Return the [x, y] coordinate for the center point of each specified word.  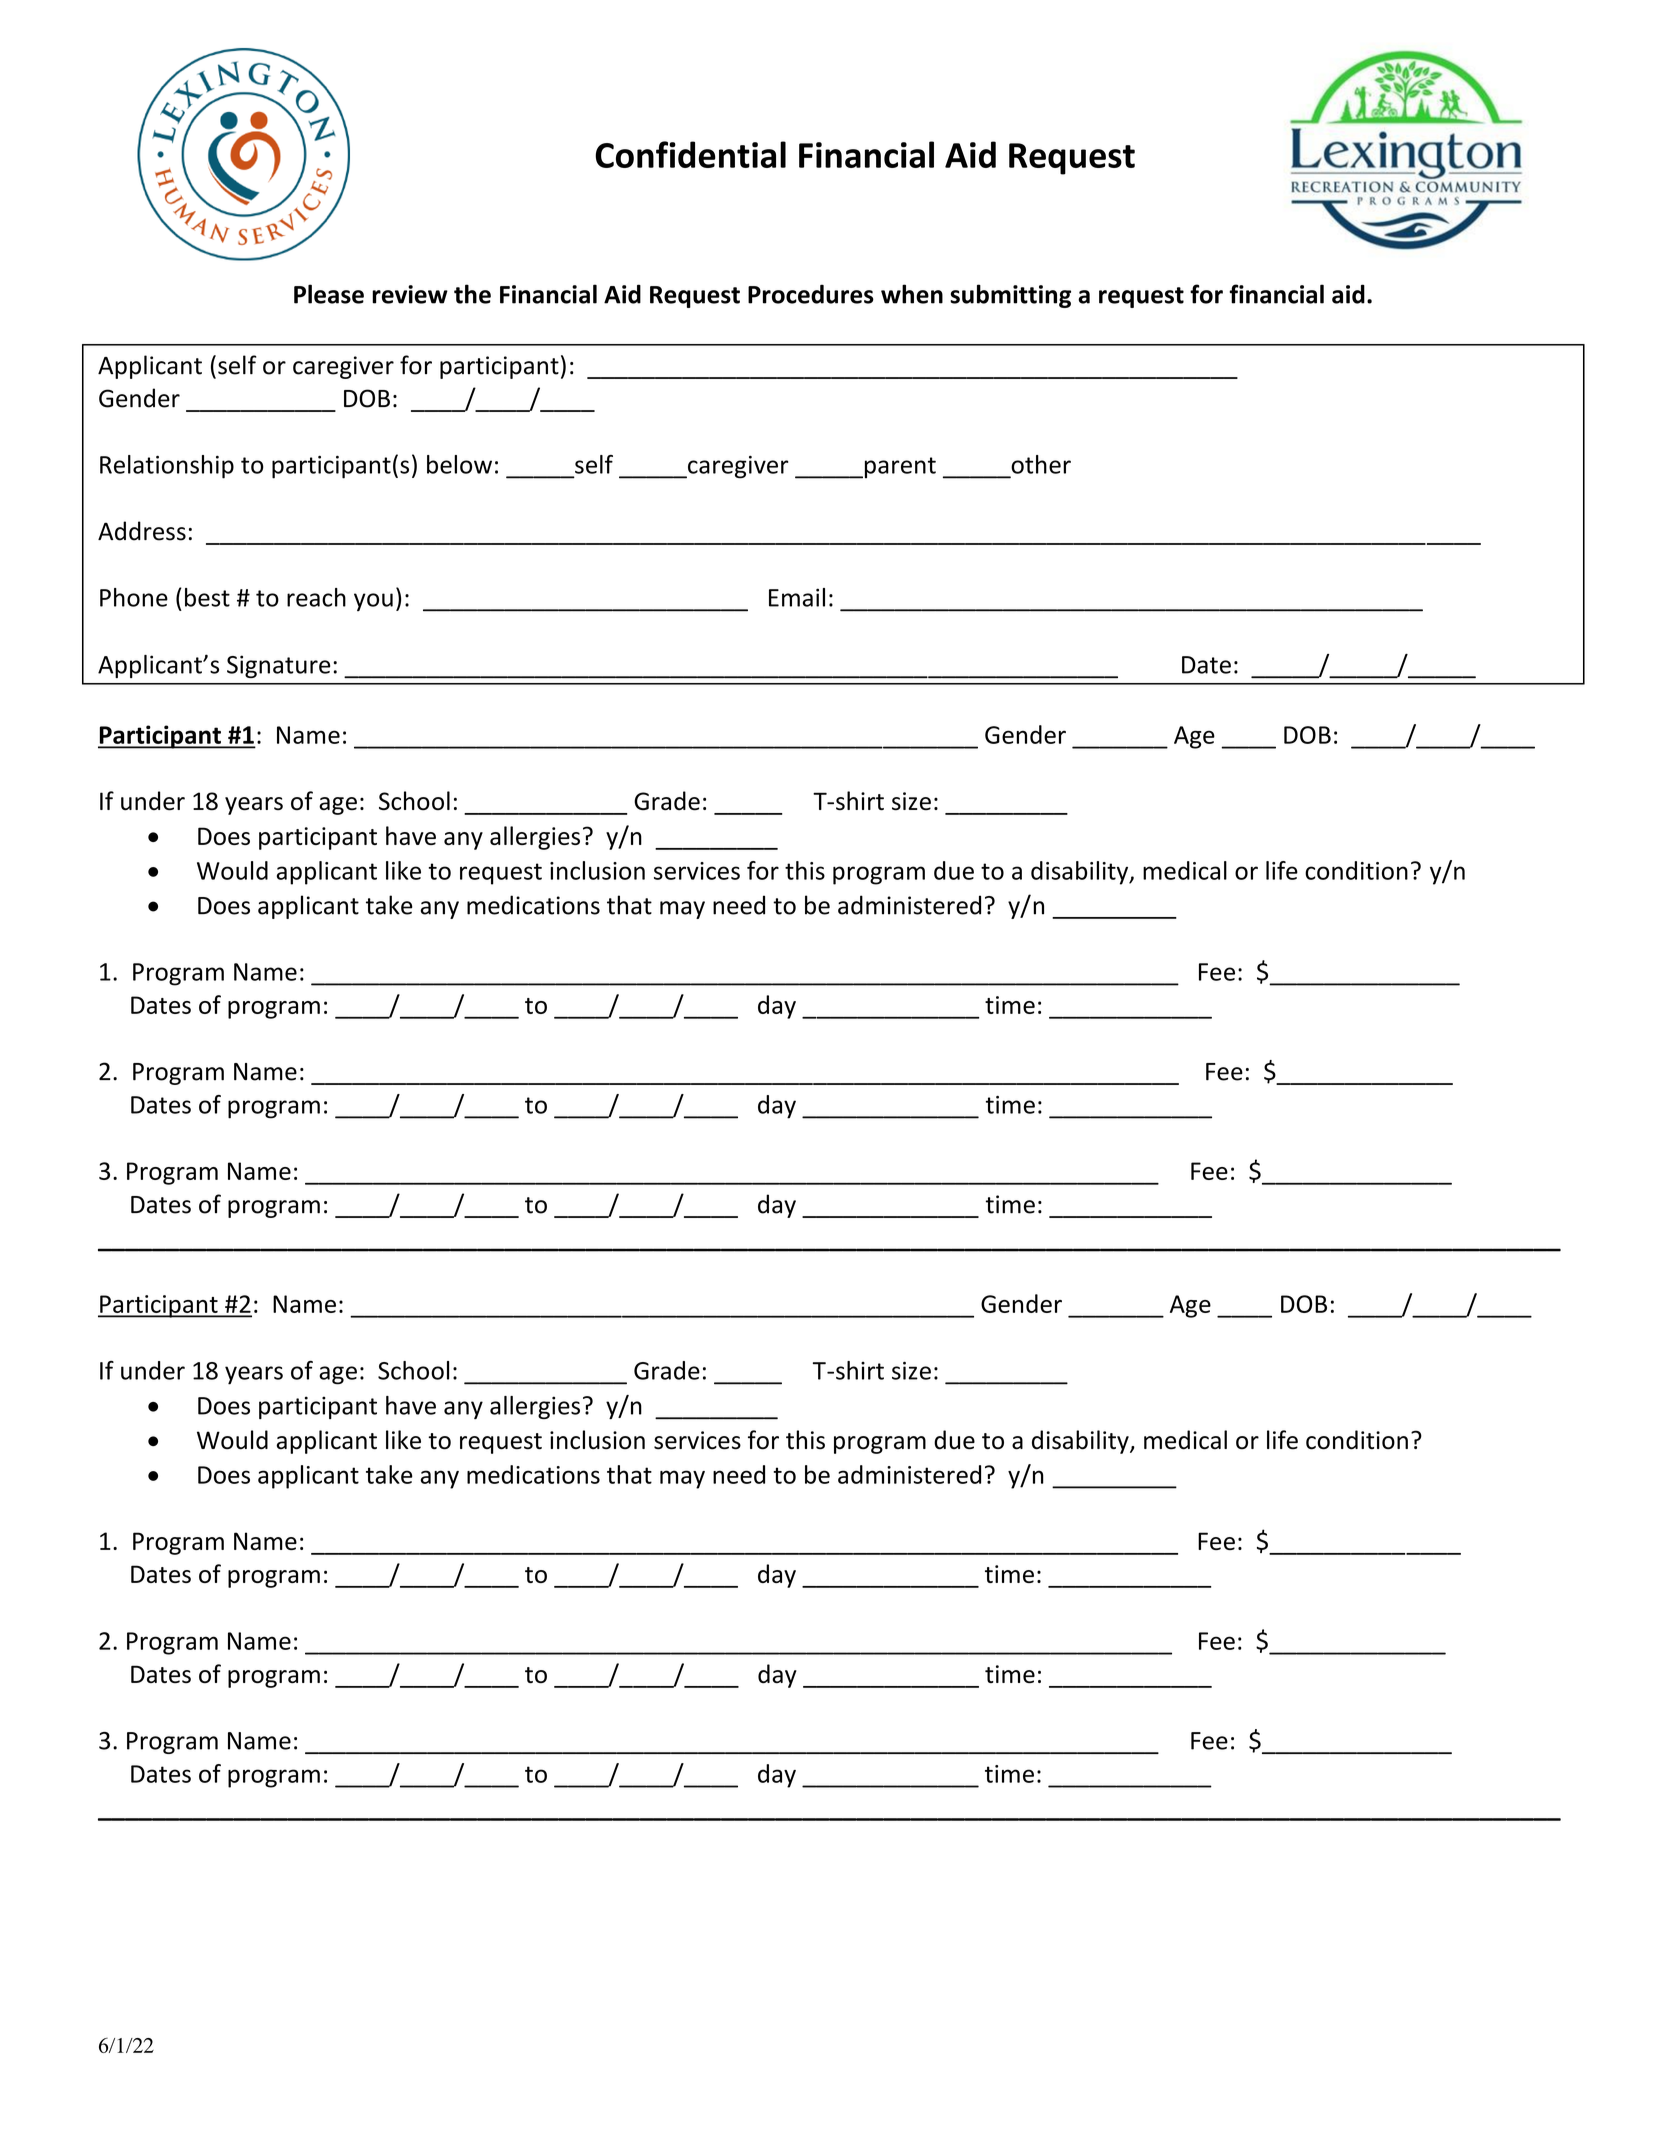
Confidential [690, 154]
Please [329, 294]
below [459, 464]
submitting [1010, 296]
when [912, 294]
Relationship [167, 467]
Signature [278, 666]
